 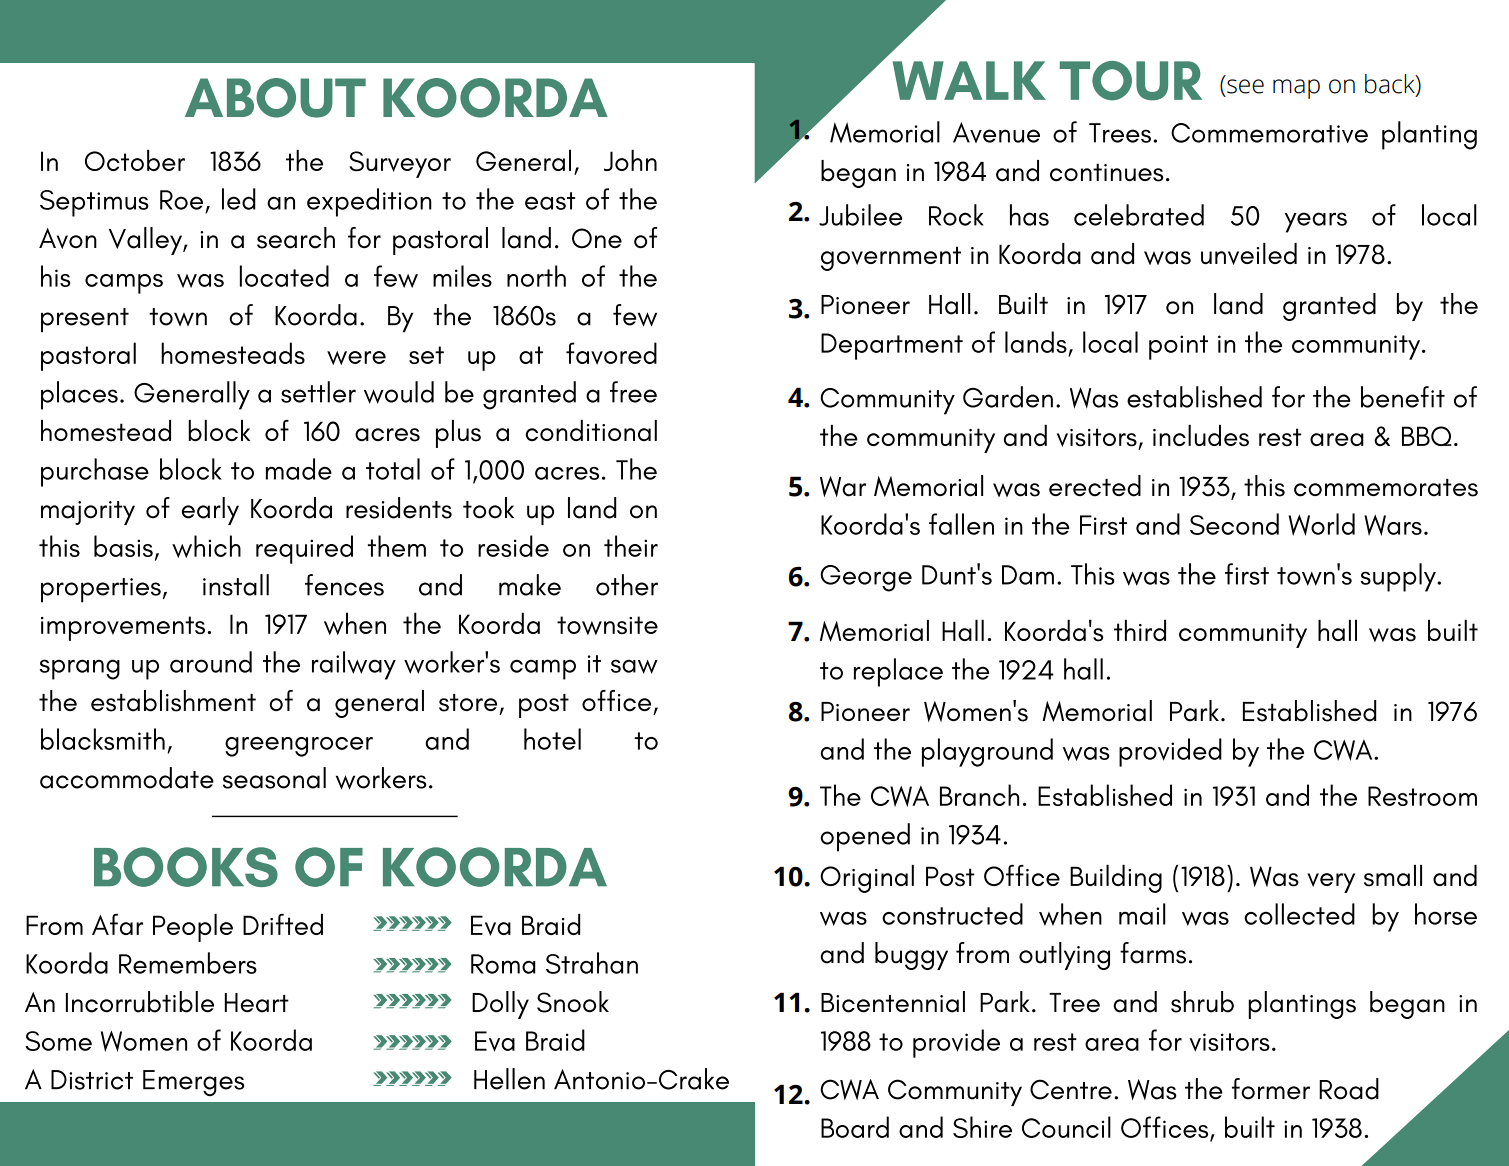 What do you see at coordinates (866, 578) in the screenshot?
I see `George` at bounding box center [866, 578].
